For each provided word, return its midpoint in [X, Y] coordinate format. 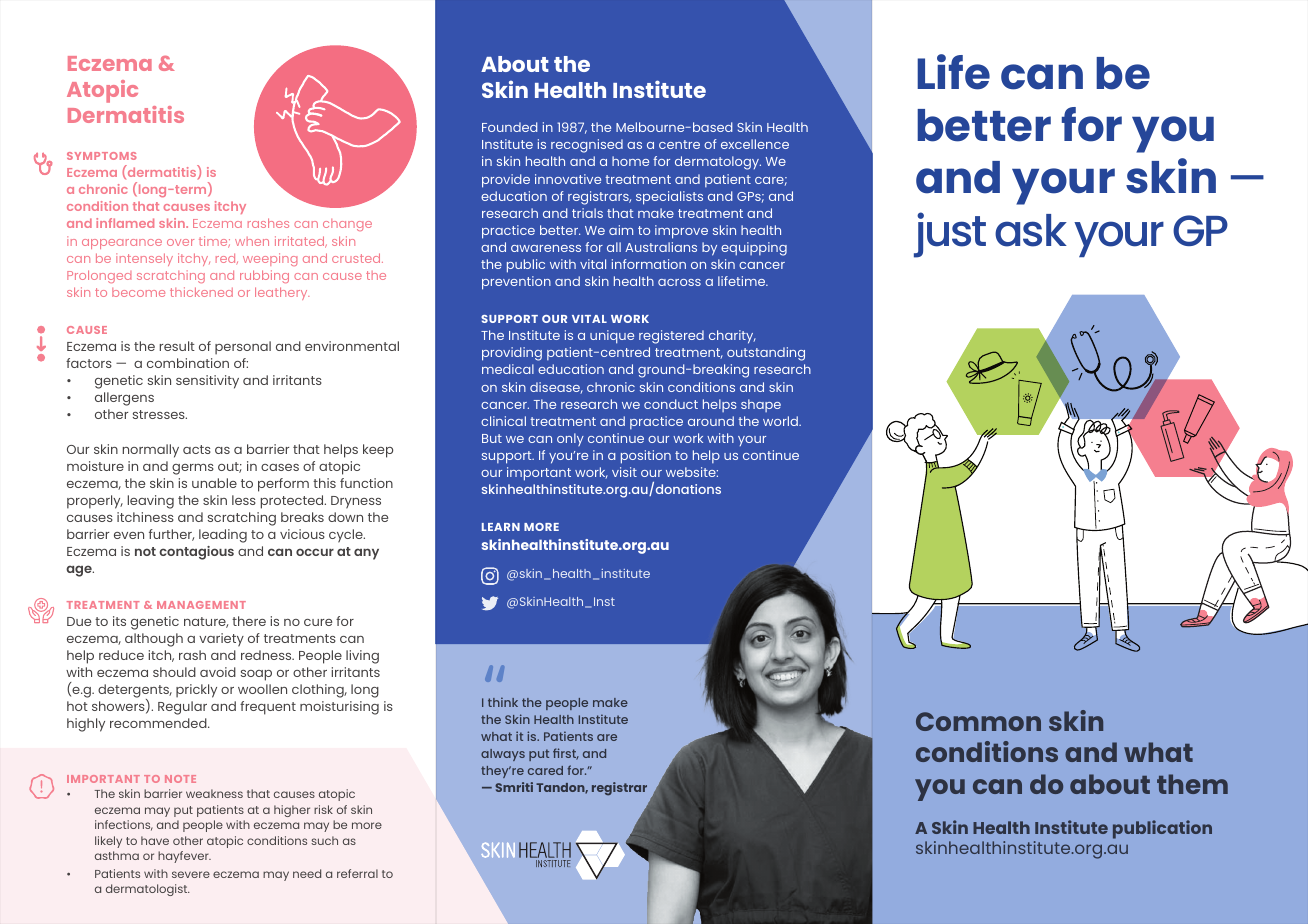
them [1192, 784]
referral [357, 873]
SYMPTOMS [102, 156]
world [781, 421]
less [244, 500]
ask [1031, 230]
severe [191, 874]
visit [624, 472]
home [630, 161]
